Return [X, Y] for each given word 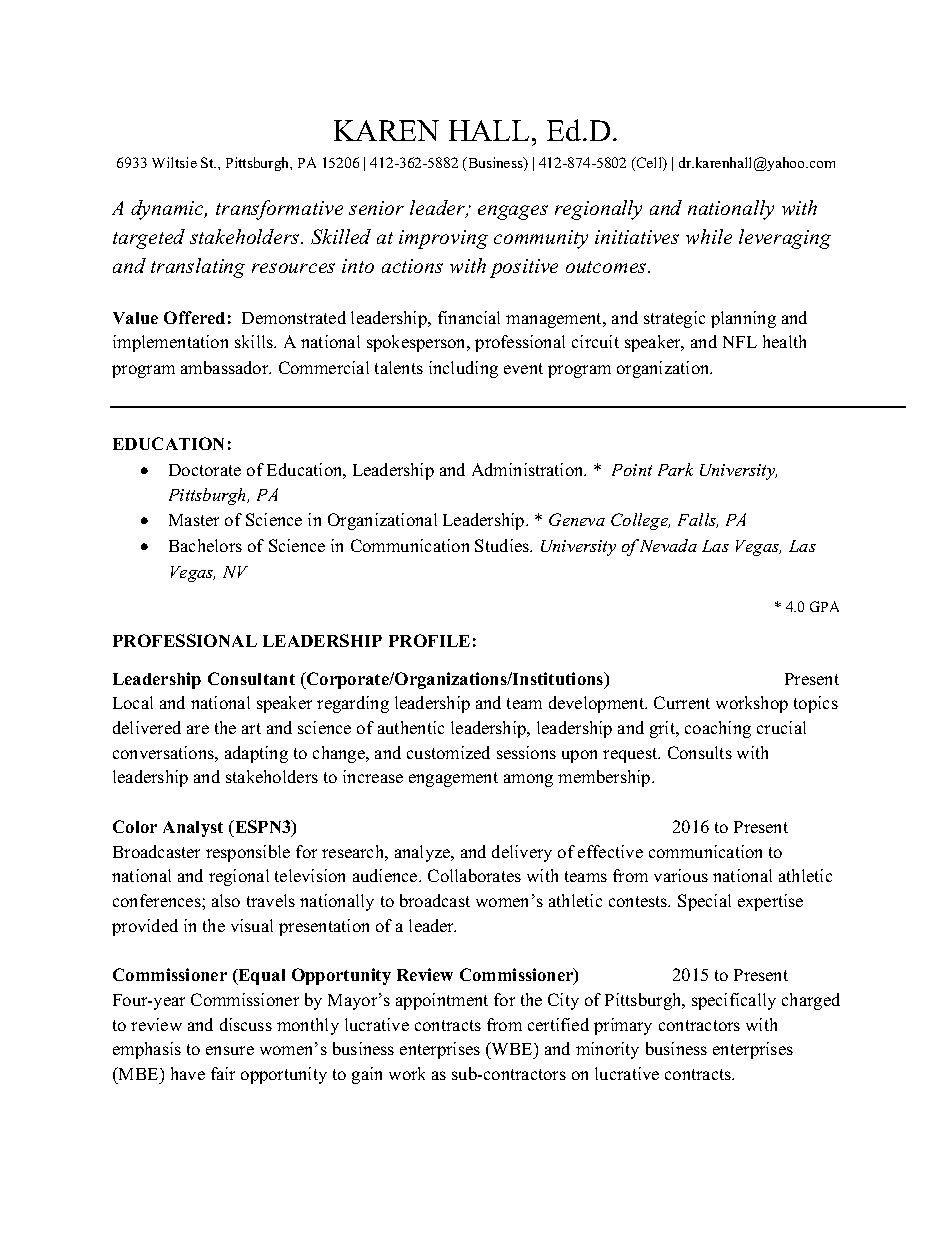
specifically [734, 1001]
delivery [522, 853]
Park [675, 469]
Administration [529, 469]
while [709, 236]
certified [558, 1024]
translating [198, 268]
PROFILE [429, 640]
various [681, 875]
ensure [230, 1050]
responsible [248, 853]
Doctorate [205, 470]
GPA [824, 606]
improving [443, 239]
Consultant [251, 678]
